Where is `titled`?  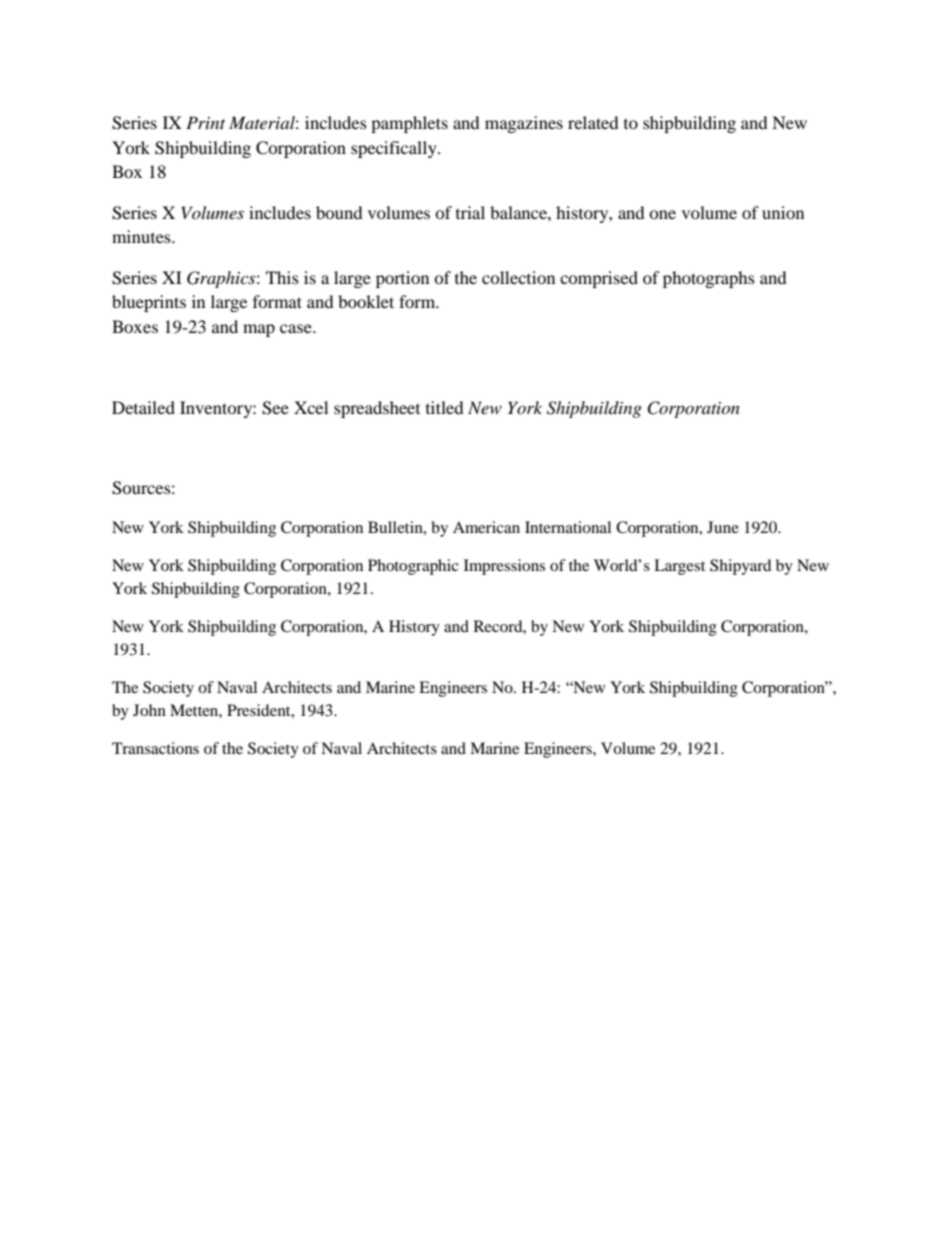
titled is located at coordinates (445, 407).
